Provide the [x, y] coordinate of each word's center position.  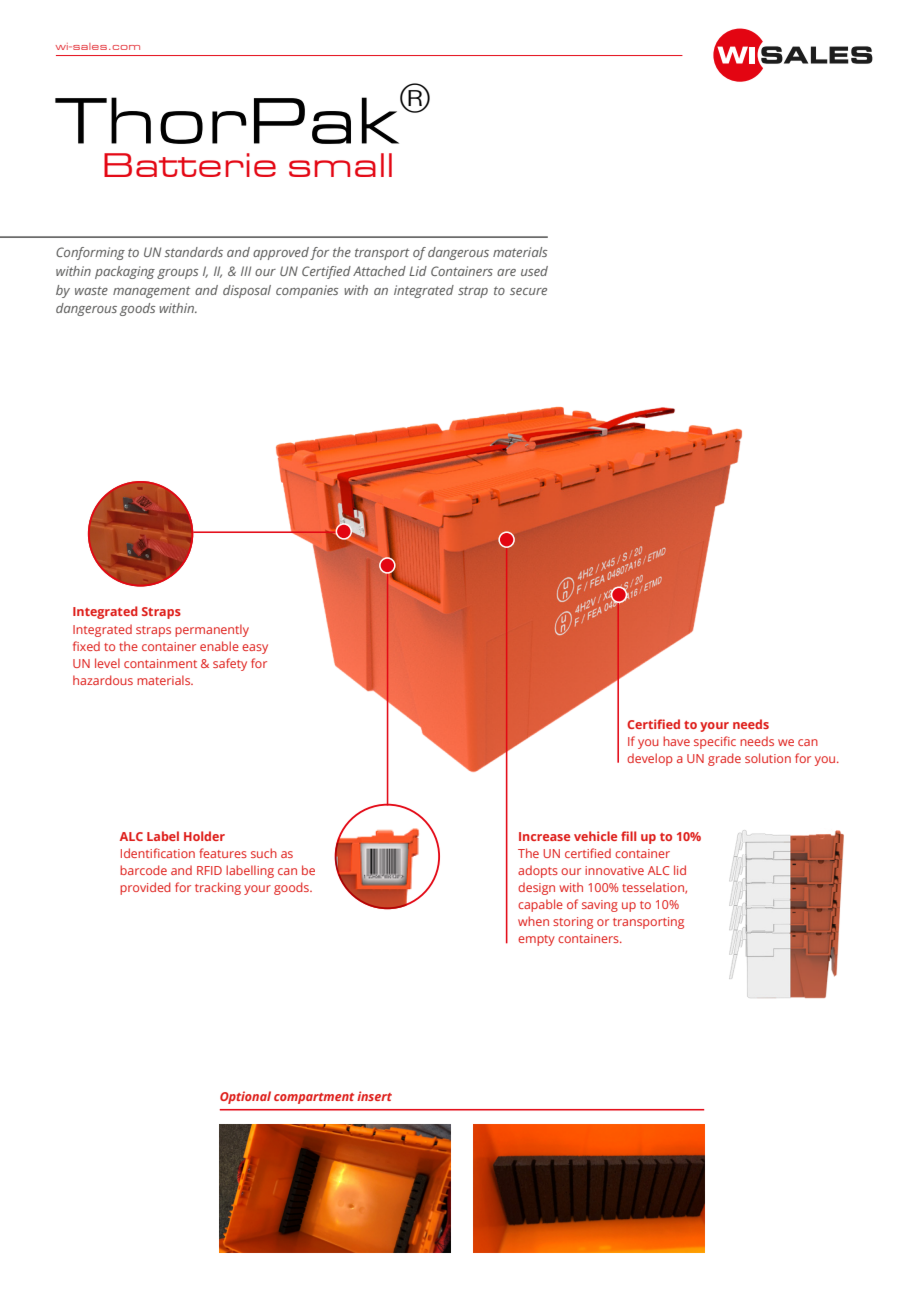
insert [374, 1096]
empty [536, 940]
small [340, 165]
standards [193, 252]
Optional [245, 1097]
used [534, 271]
